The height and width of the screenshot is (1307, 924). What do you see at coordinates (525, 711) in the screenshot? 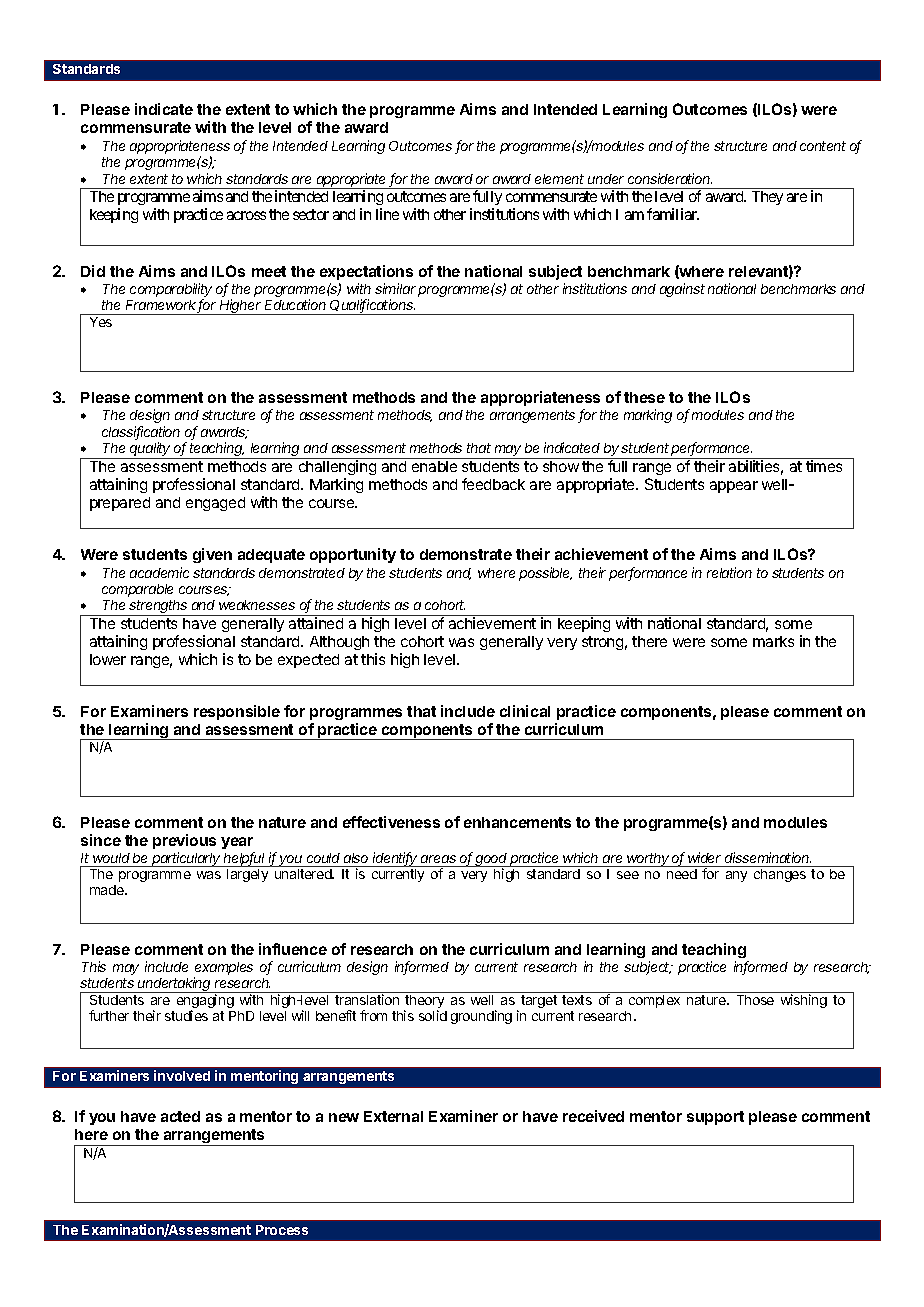
I see `clinical` at bounding box center [525, 711].
